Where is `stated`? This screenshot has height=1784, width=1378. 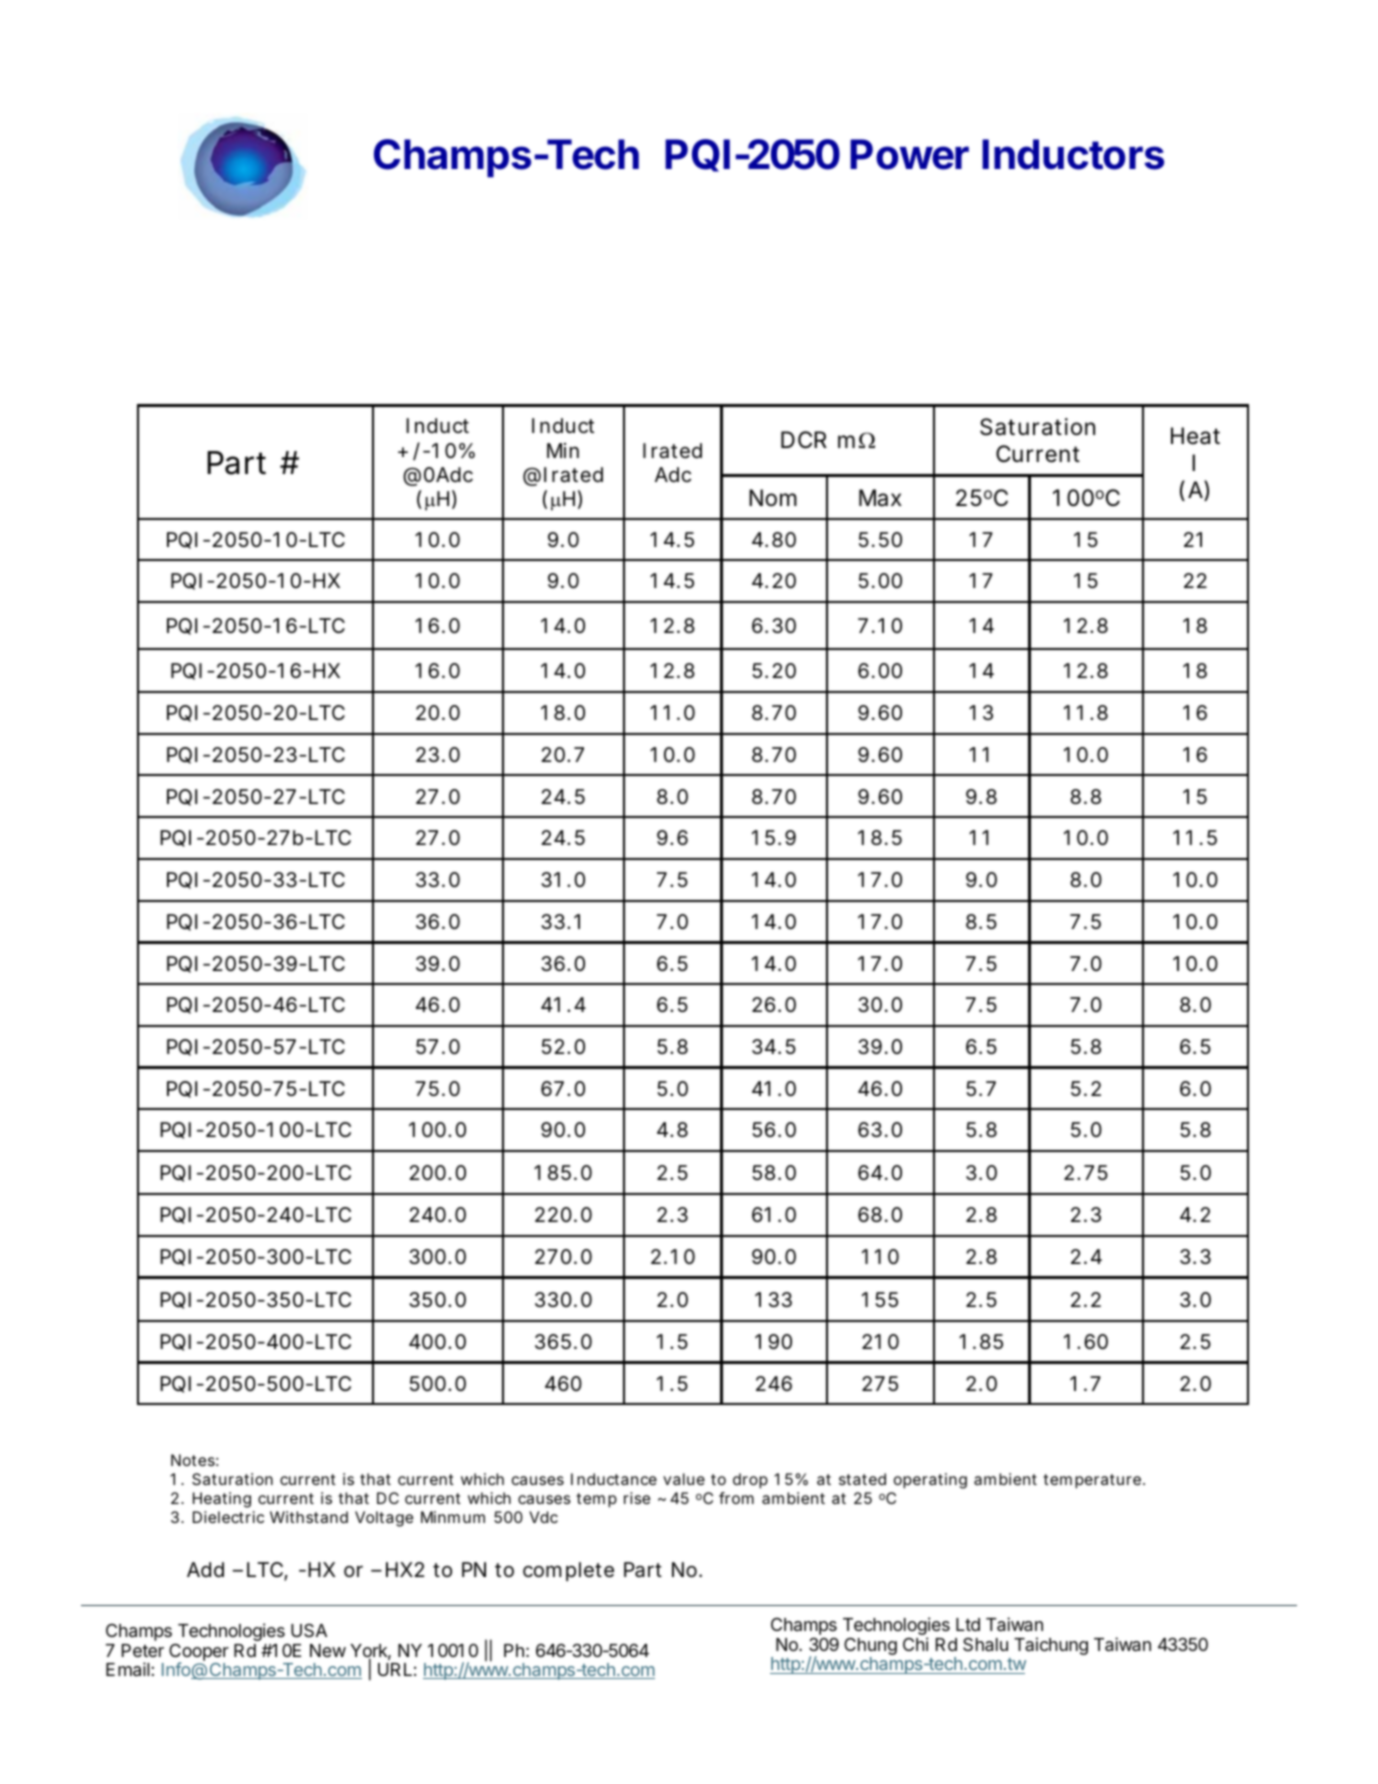
stated is located at coordinates (862, 1479).
